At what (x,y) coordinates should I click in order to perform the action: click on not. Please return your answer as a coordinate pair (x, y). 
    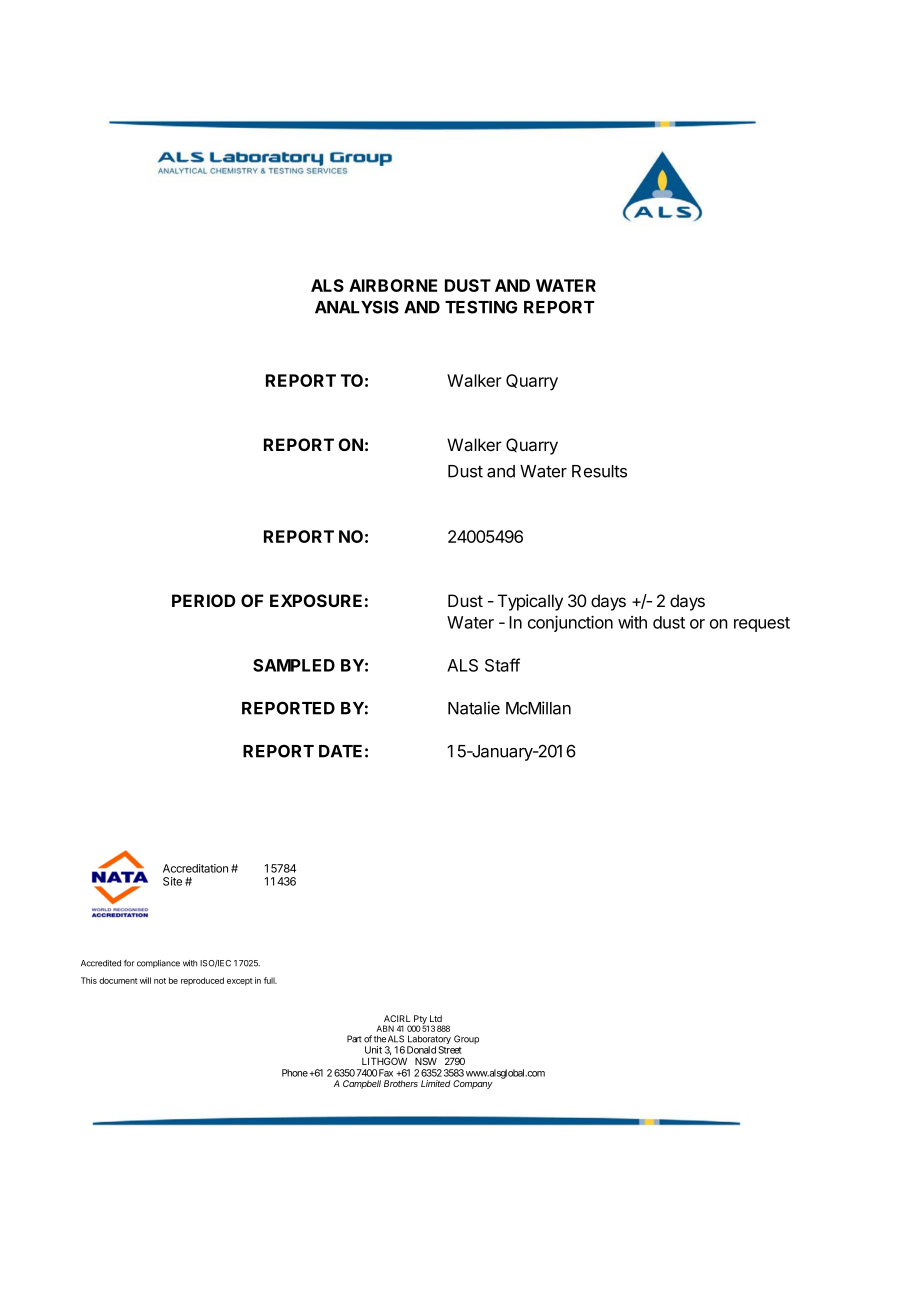
    Looking at the image, I should click on (160, 981).
